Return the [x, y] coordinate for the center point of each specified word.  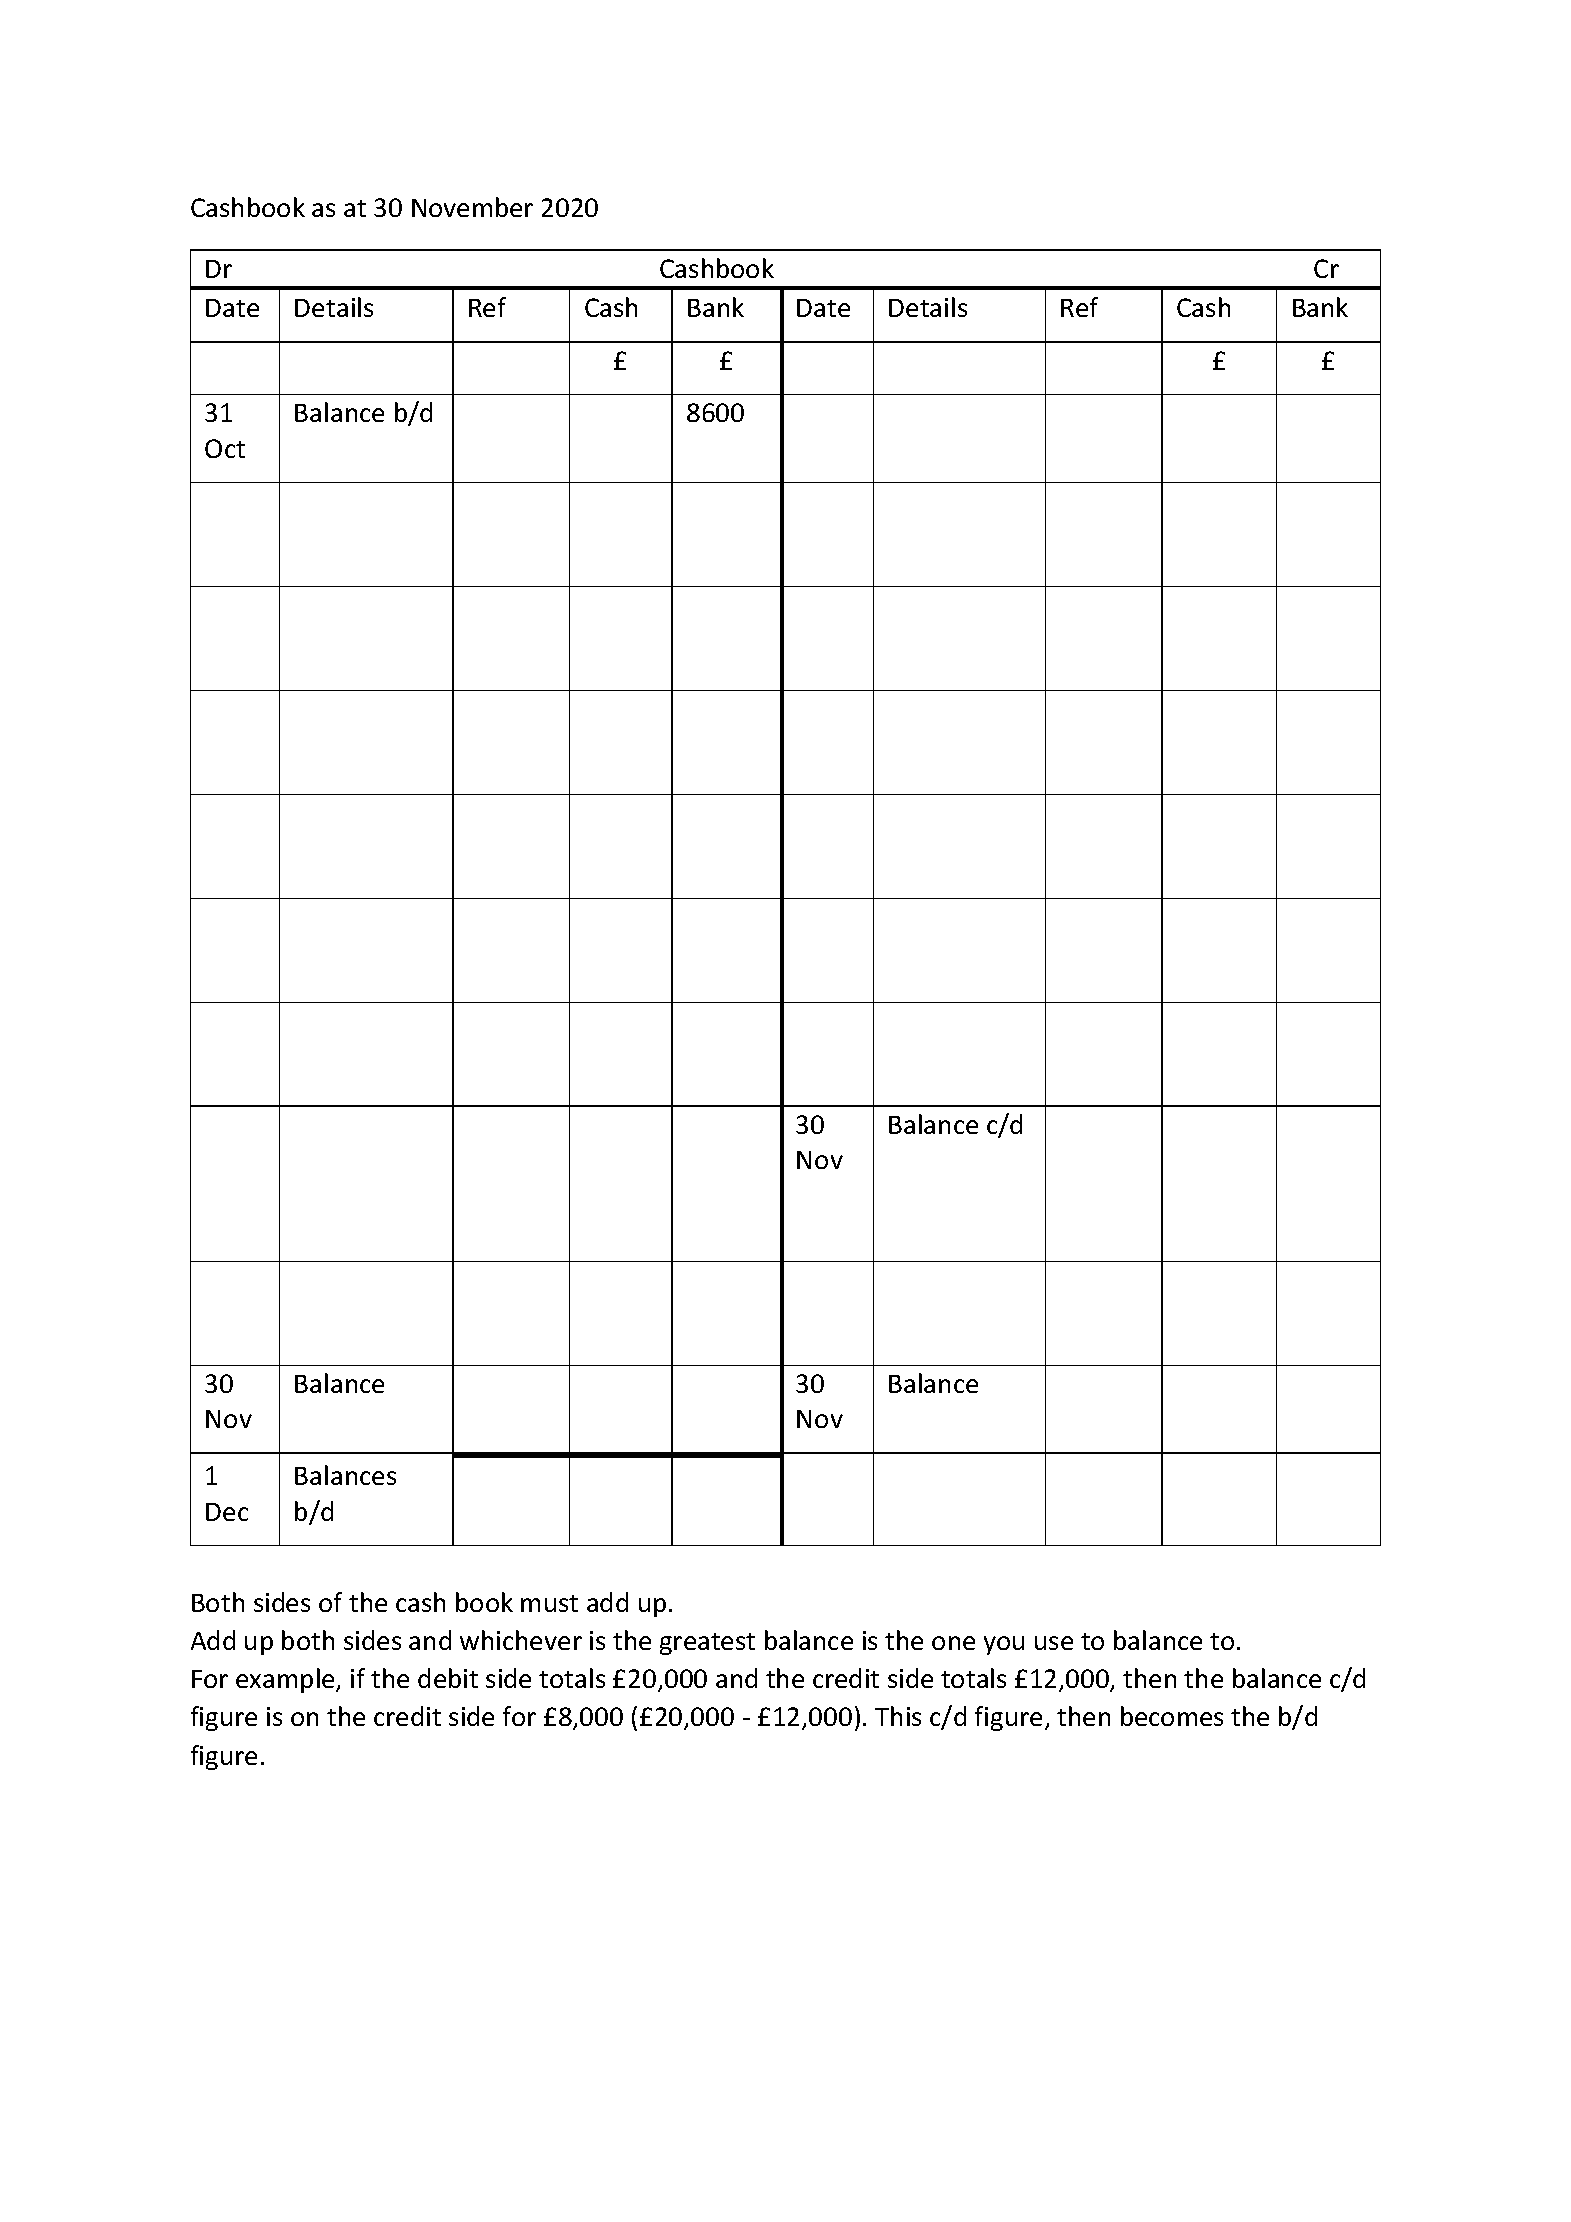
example [286, 1680]
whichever [521, 1640]
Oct [225, 448]
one [953, 1643]
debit [448, 1678]
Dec [227, 1512]
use [1054, 1643]
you [1004, 1645]
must [549, 1603]
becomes [1172, 1716]
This [898, 1716]
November [472, 207]
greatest [707, 1644]
